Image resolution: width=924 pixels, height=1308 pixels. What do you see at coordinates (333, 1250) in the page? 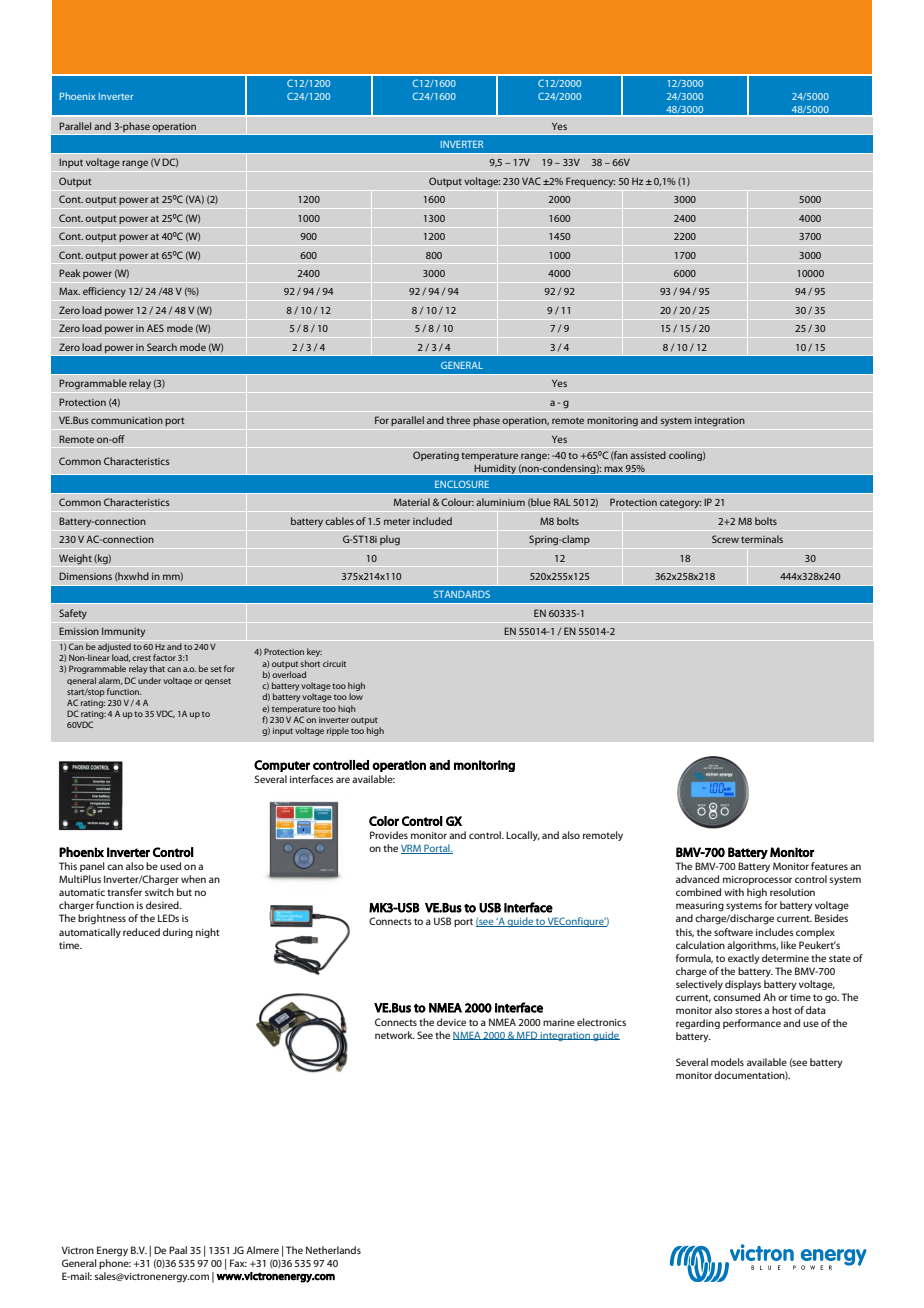
I see `Netherlands` at bounding box center [333, 1250].
